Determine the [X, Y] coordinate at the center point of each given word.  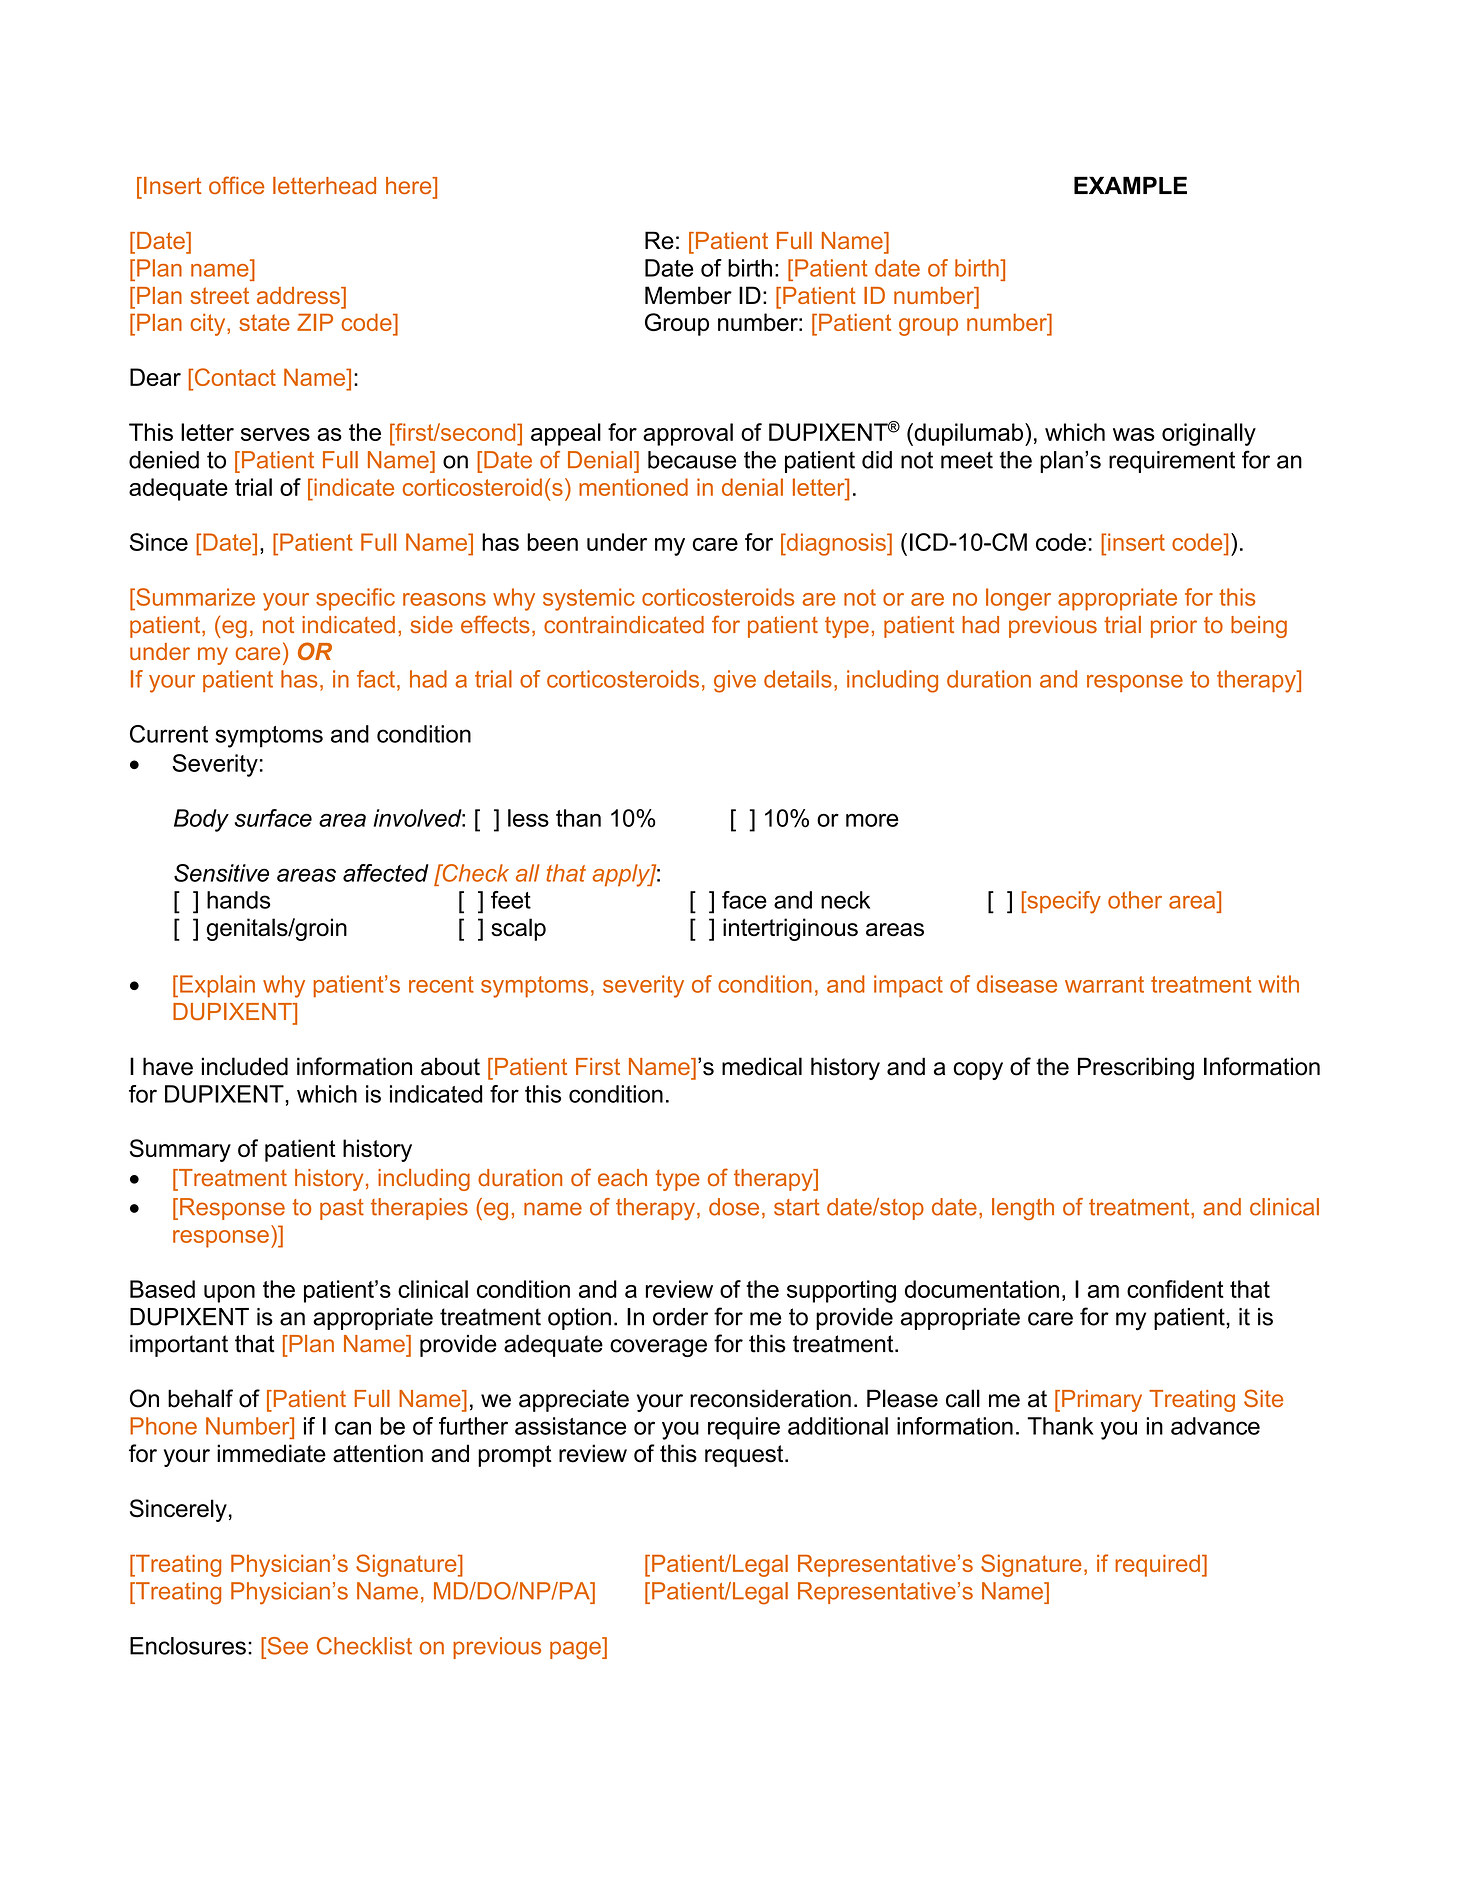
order [680, 1317]
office [236, 185]
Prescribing [1136, 1068]
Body [201, 820]
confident [1175, 1289]
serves [275, 434]
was [1134, 434]
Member [688, 295]
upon [229, 1294]
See [286, 1646]
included [245, 1066]
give [735, 681]
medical [762, 1066]
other [1135, 900]
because [692, 460]
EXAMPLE [1130, 185]
